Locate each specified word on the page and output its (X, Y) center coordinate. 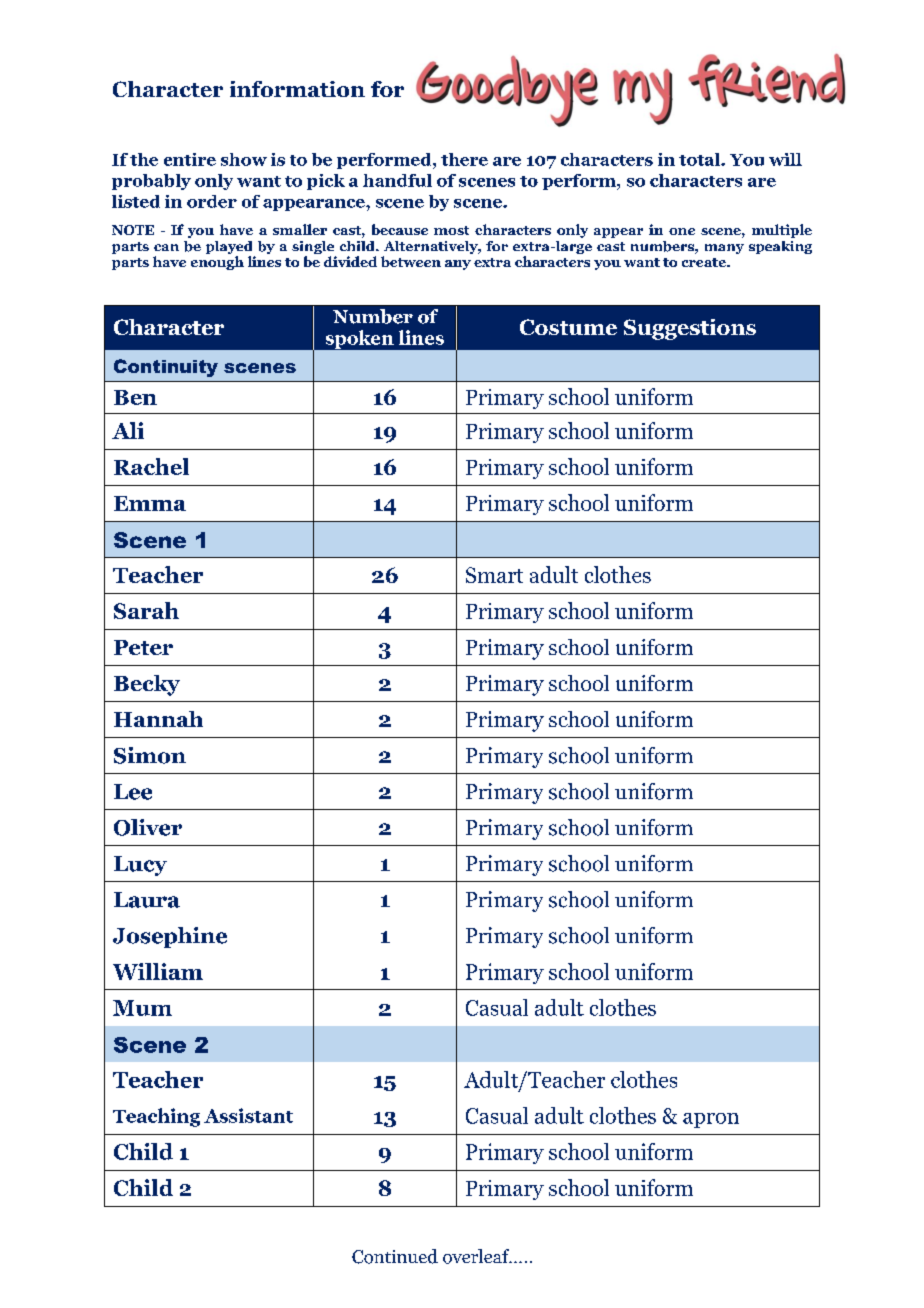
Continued (395, 1256)
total (700, 159)
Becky (147, 685)
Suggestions (690, 329)
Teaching (156, 1117)
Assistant (248, 1115)
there (464, 159)
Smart (494, 575)
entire (190, 159)
